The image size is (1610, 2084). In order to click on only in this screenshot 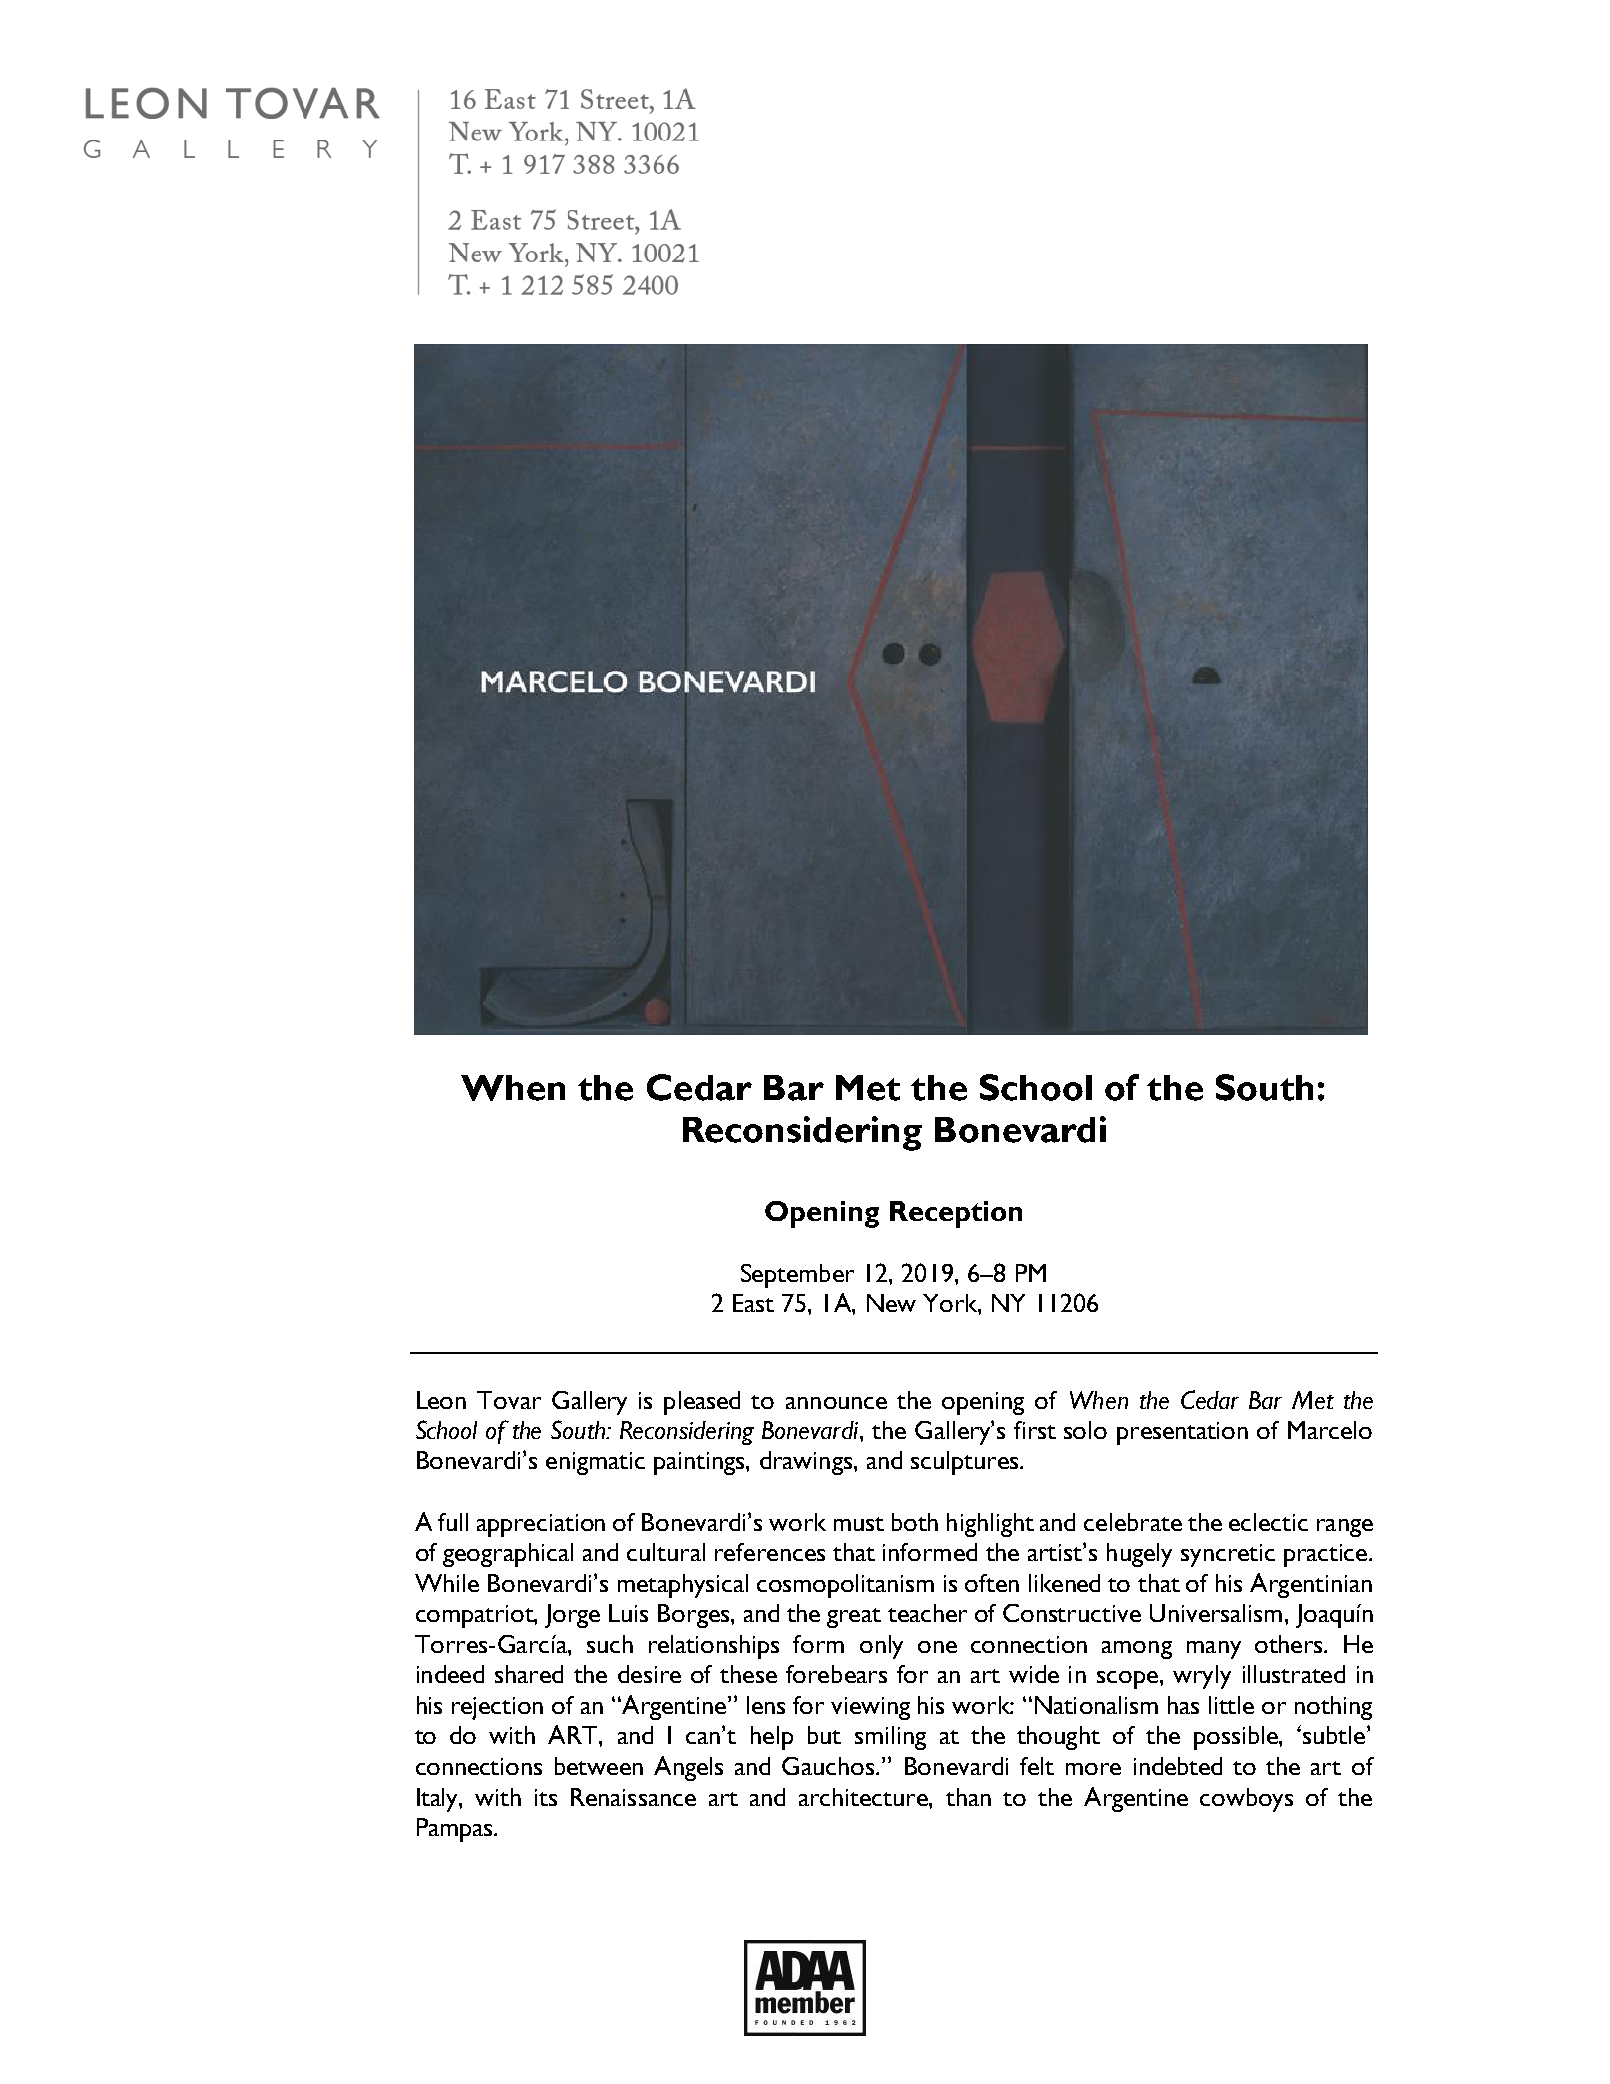, I will do `click(881, 1647)`.
